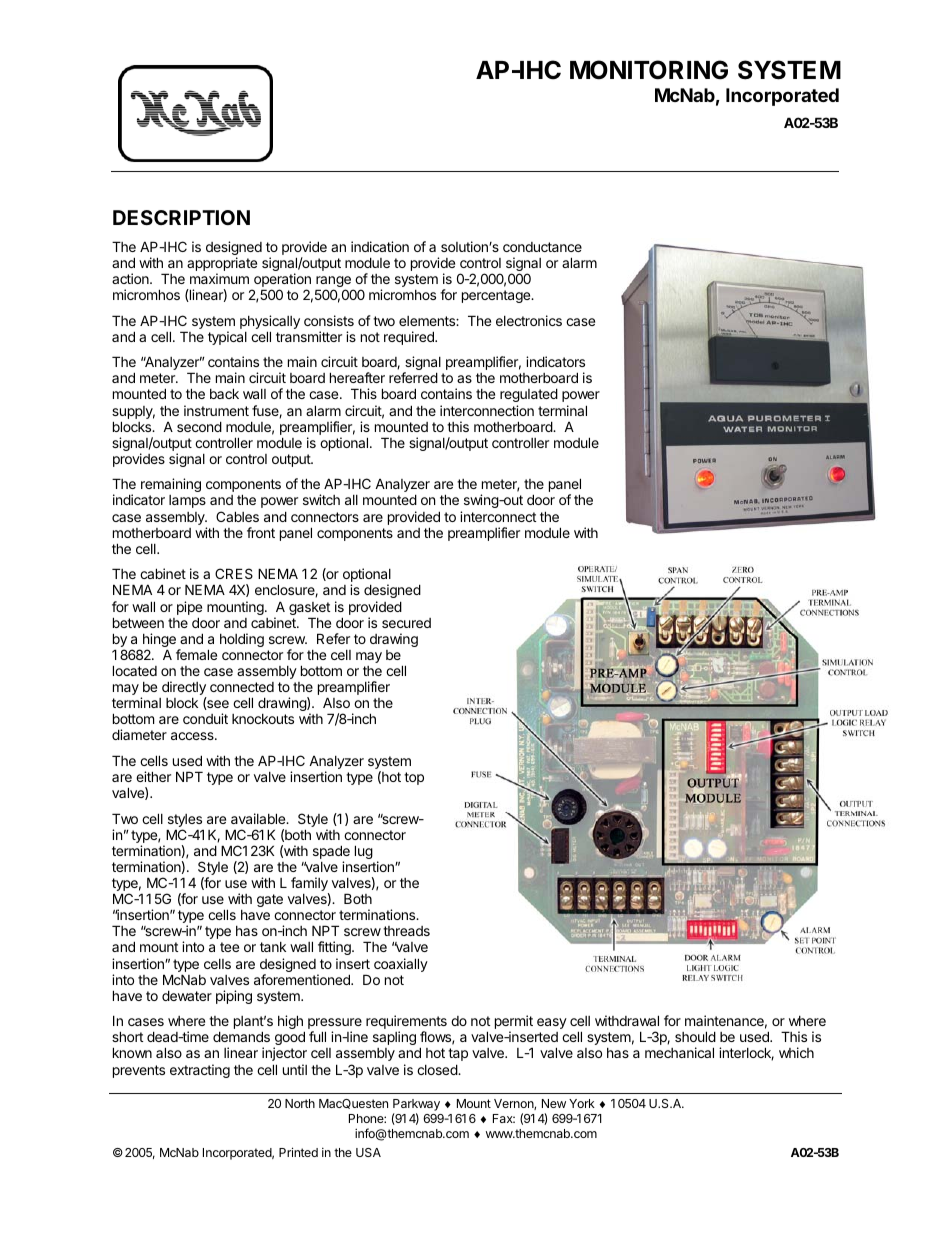 The height and width of the screenshot is (1233, 952). Describe the element at coordinates (189, 608) in the screenshot. I see `pipe` at that location.
